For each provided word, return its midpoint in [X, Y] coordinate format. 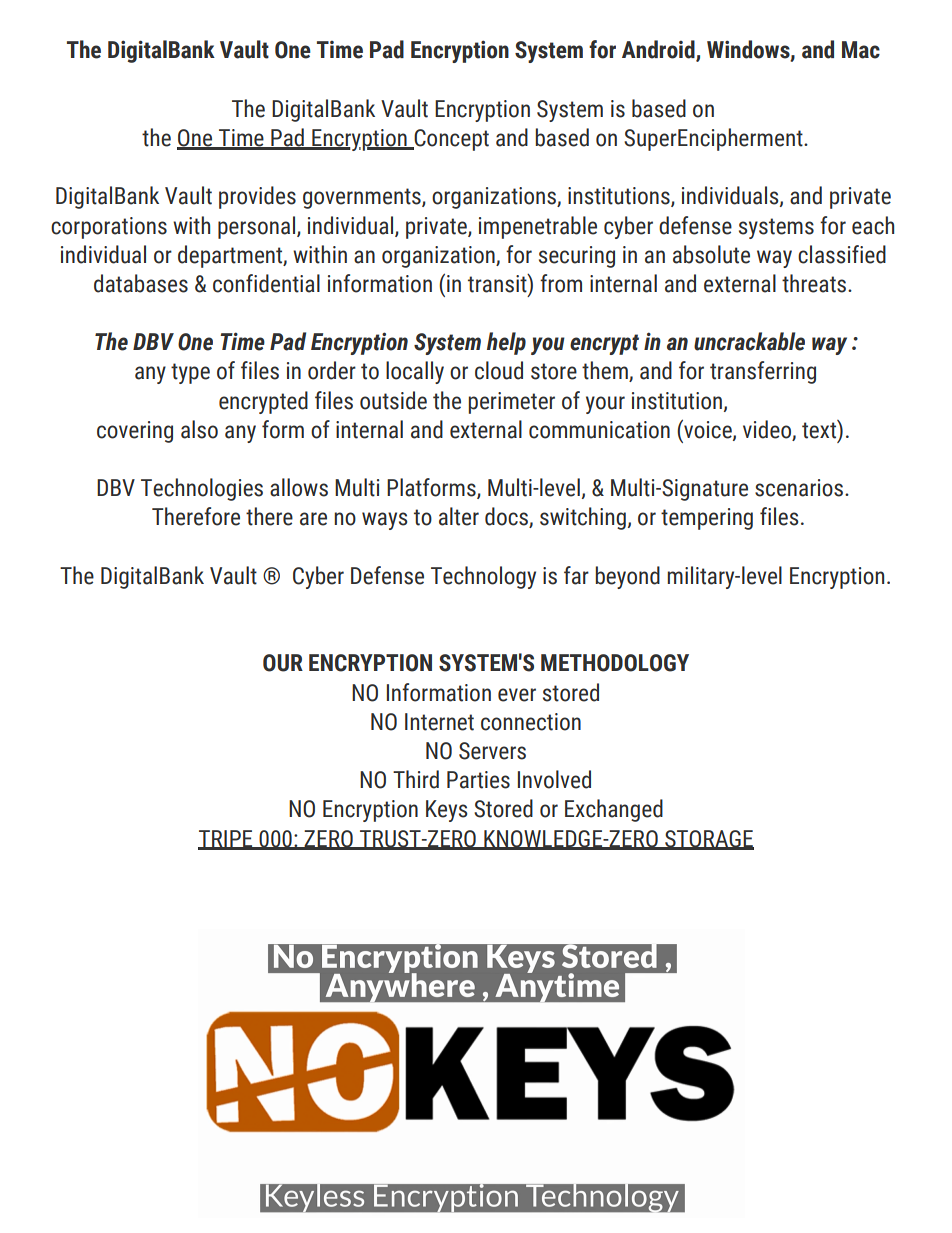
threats [815, 283]
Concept [450, 140]
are [313, 519]
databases [141, 283]
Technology [483, 577]
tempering [707, 519]
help [506, 343]
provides [257, 197]
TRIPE [226, 839]
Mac [861, 50]
